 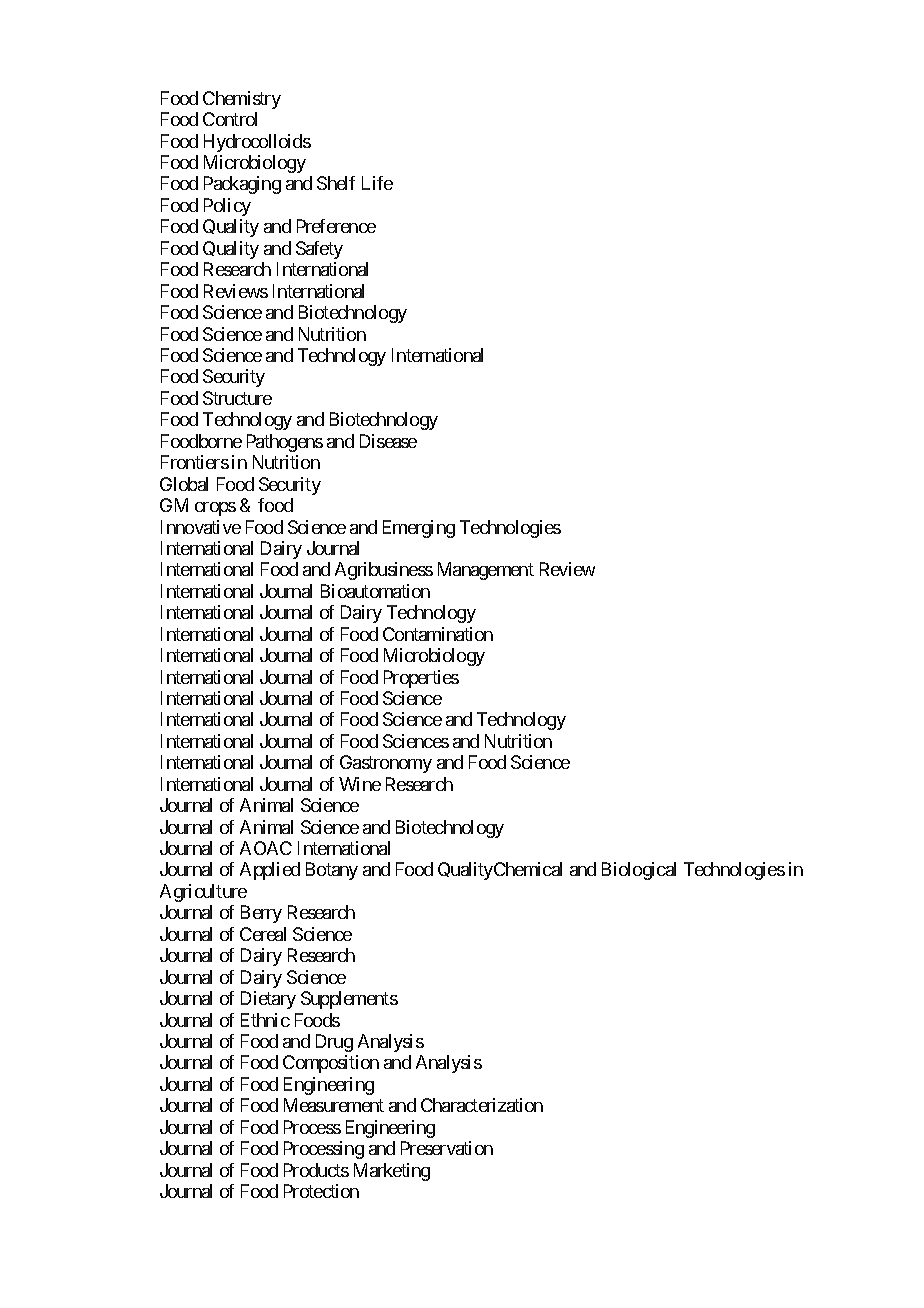 What do you see at coordinates (438, 634) in the screenshot?
I see `Contamination` at bounding box center [438, 634].
